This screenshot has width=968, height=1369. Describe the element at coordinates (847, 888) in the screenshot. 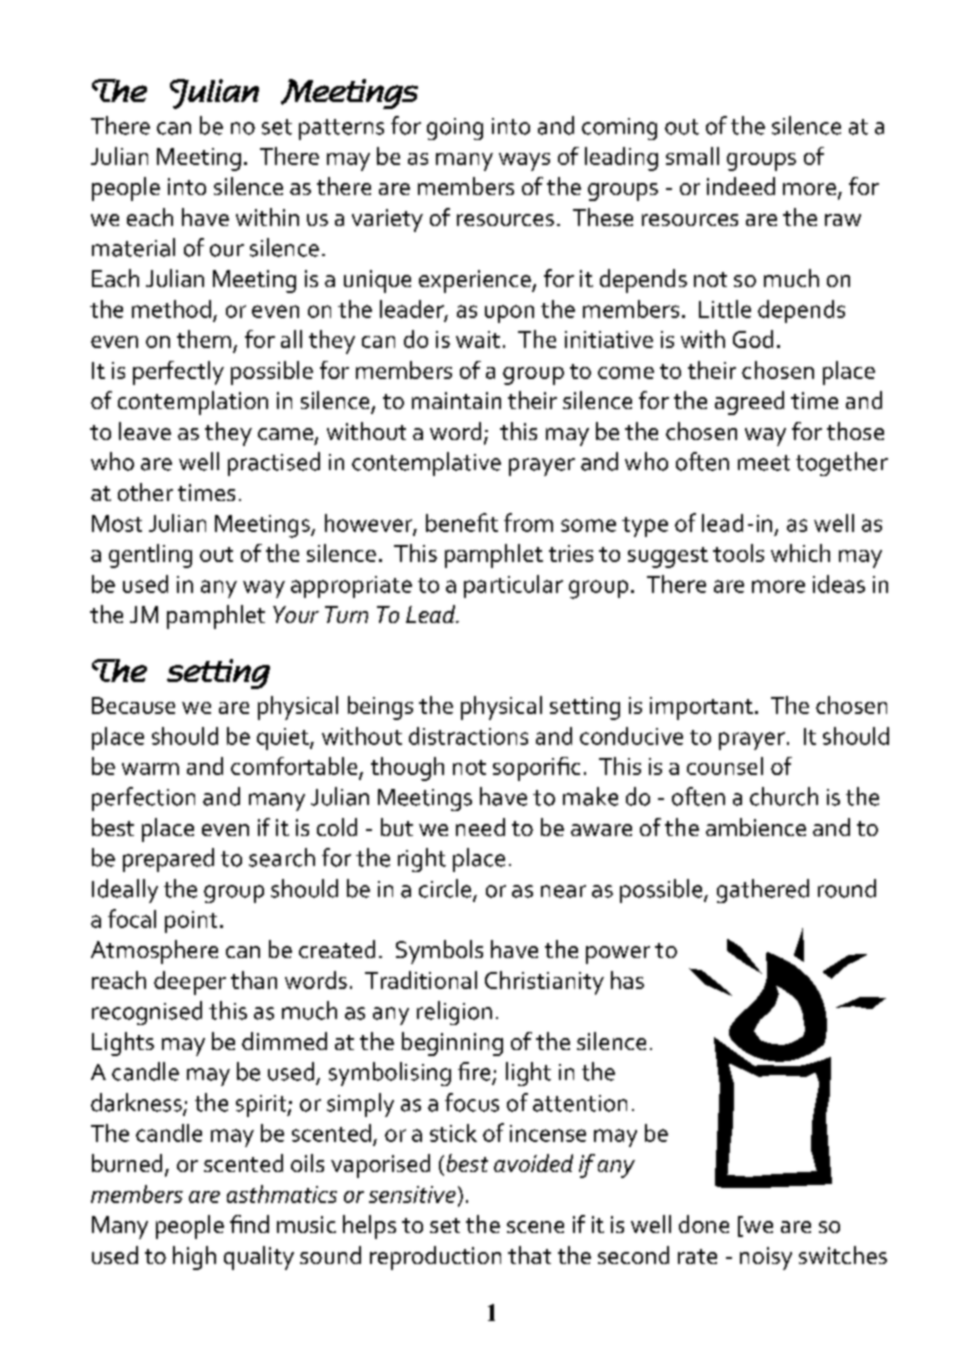

I see `round` at that location.
